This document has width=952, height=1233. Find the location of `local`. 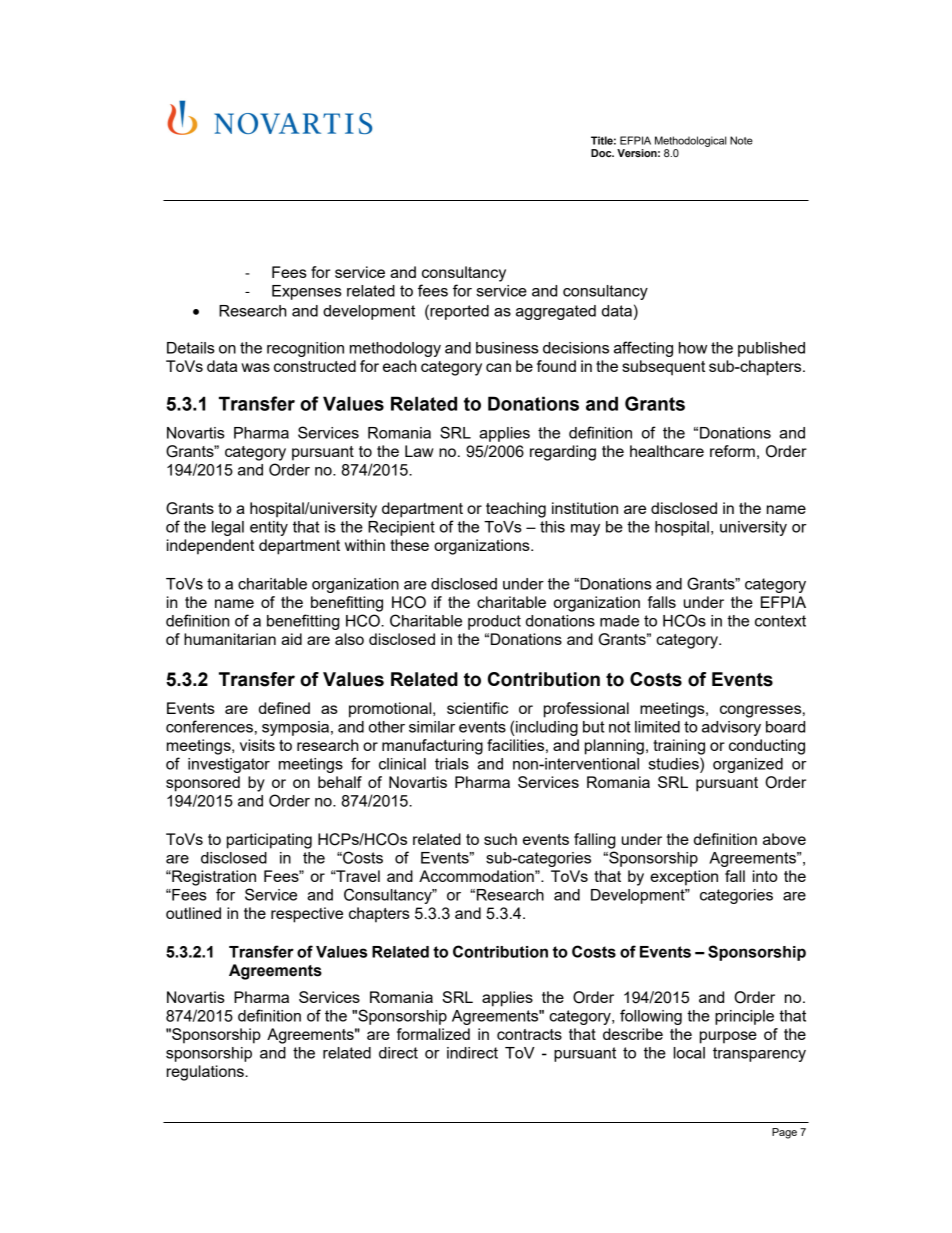

local is located at coordinates (689, 1053).
